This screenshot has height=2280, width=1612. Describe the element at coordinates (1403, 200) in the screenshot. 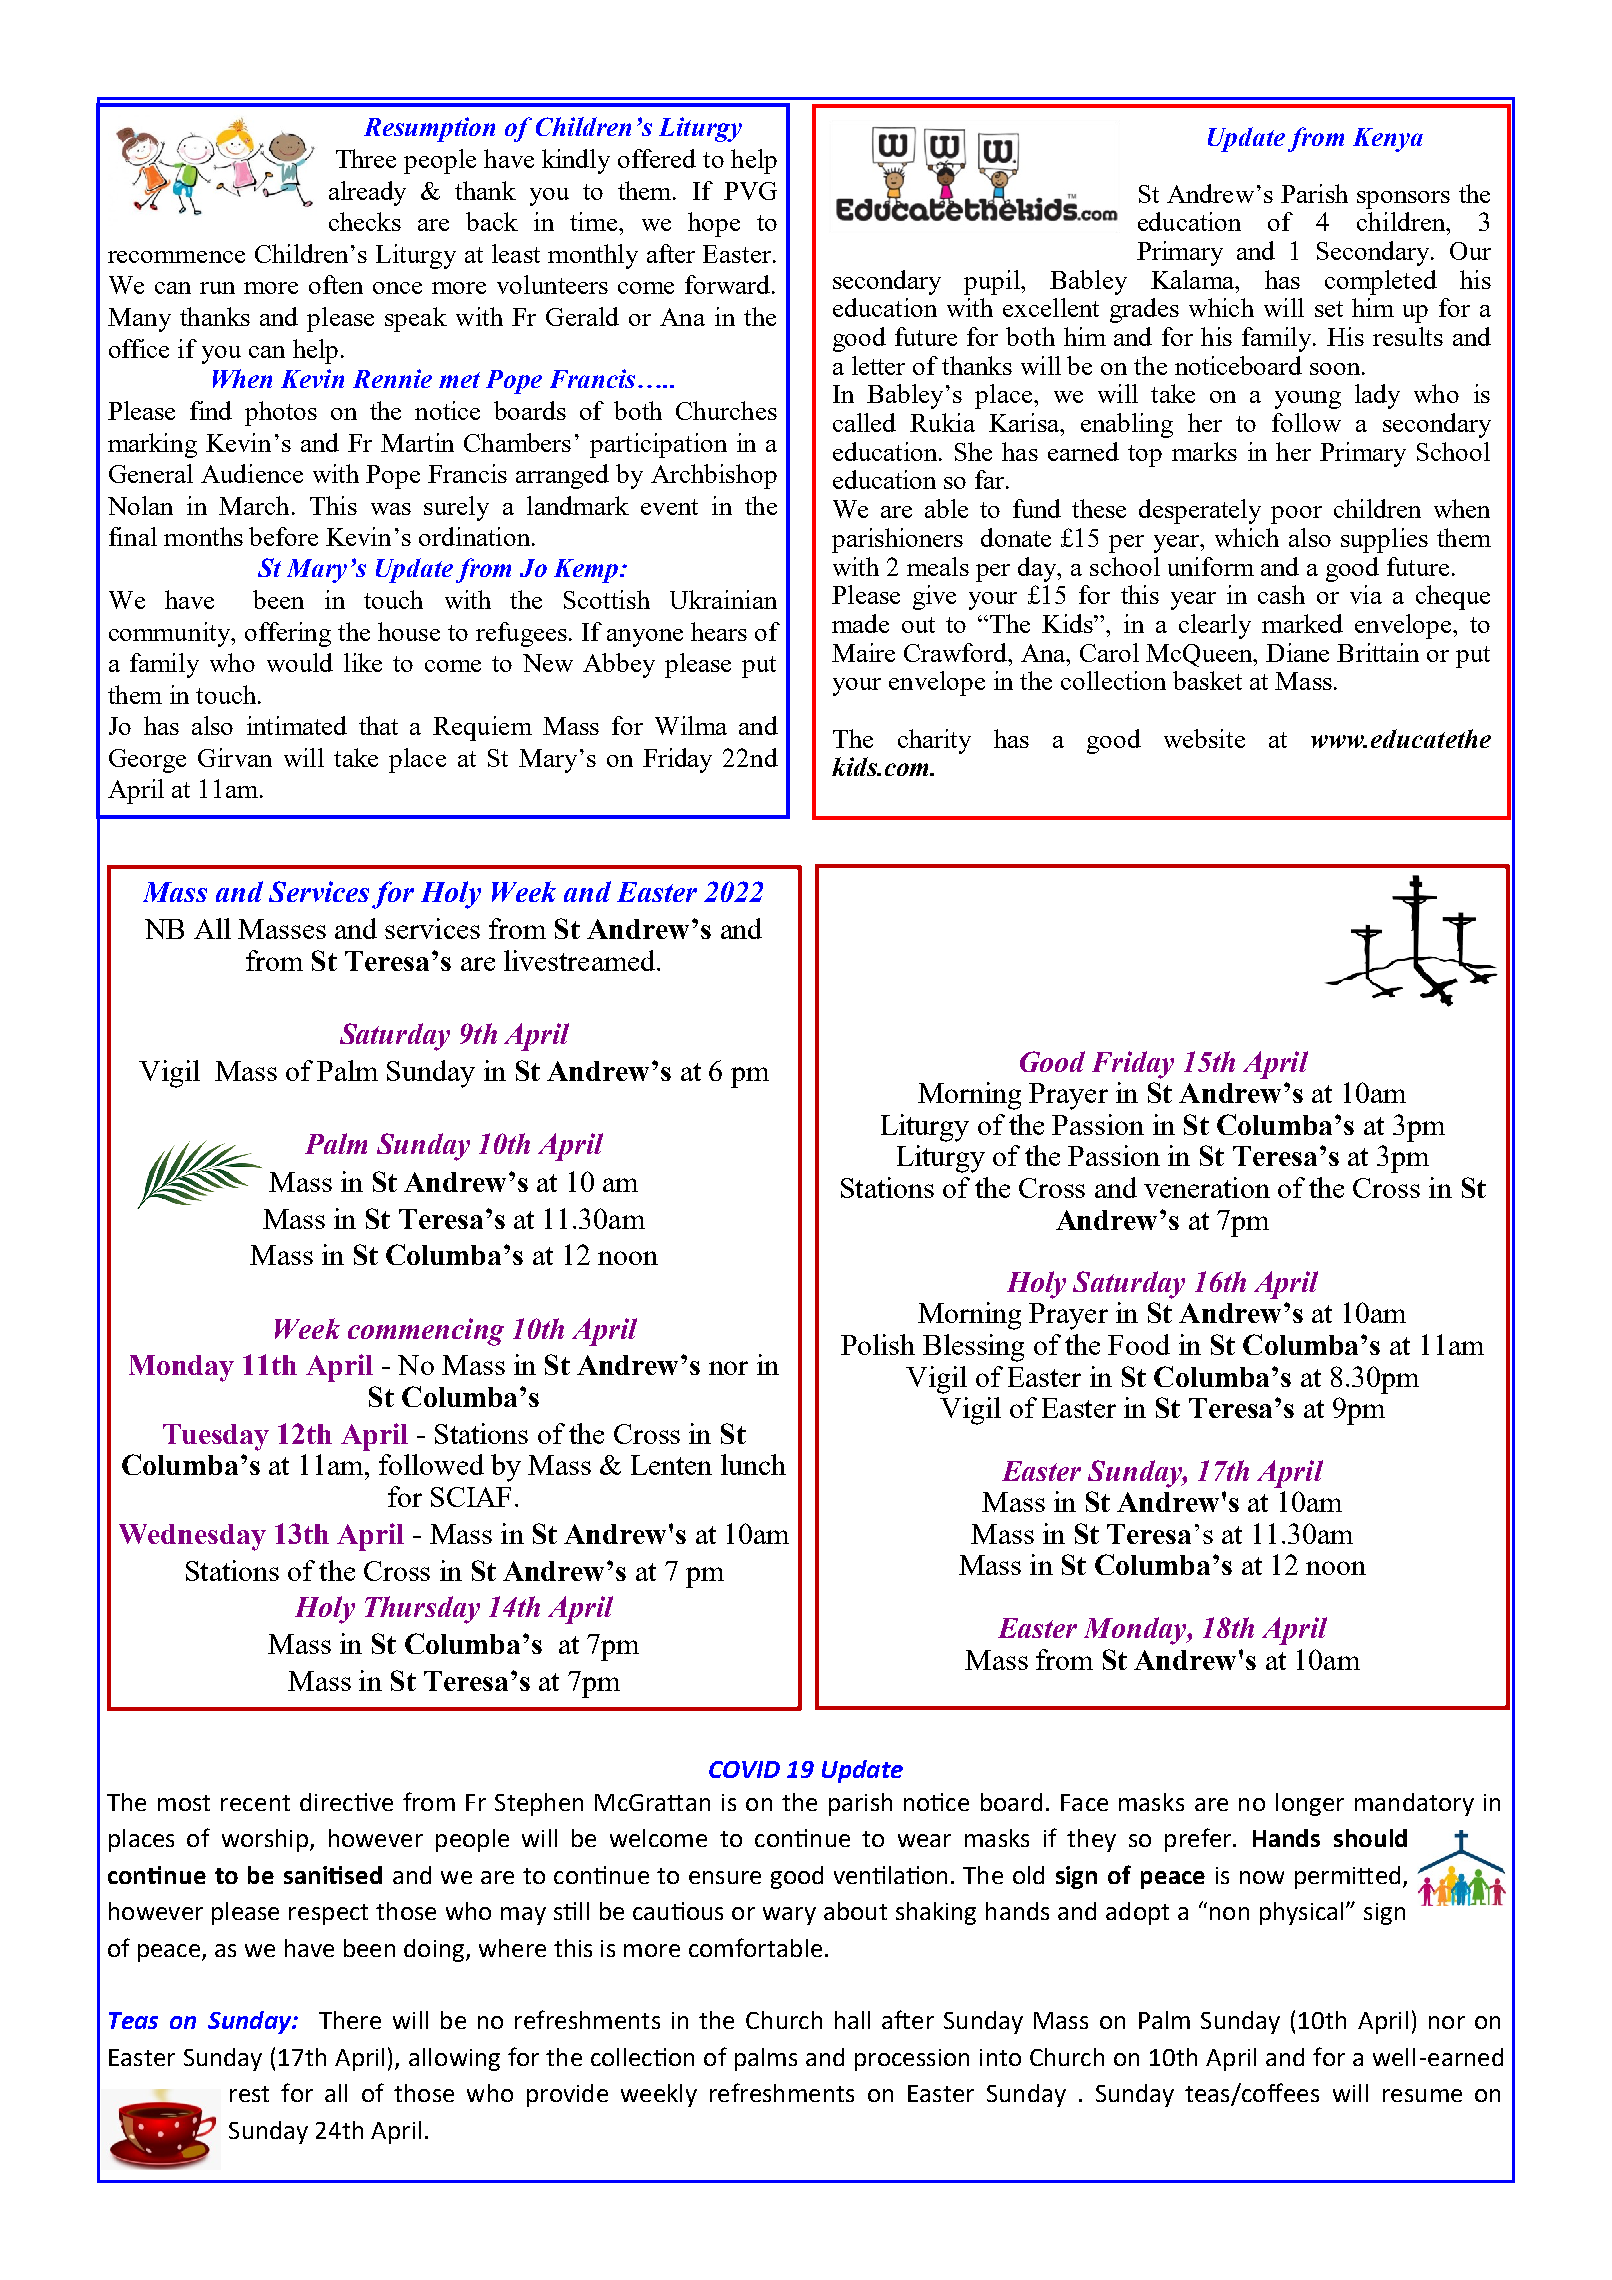

I see `sponsors` at that location.
